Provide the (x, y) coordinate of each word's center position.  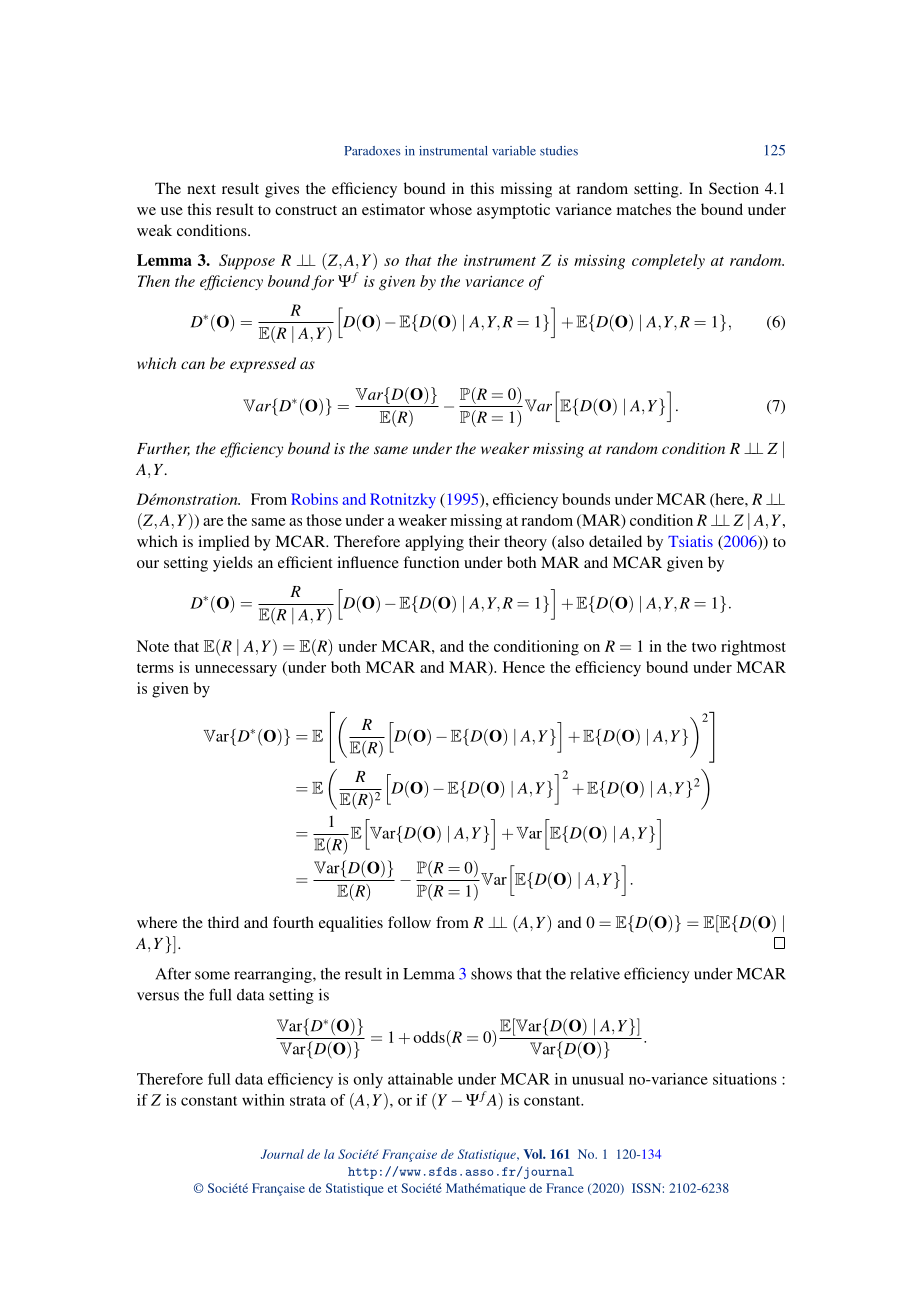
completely (668, 262)
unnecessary (236, 671)
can (193, 365)
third (223, 922)
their (484, 541)
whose (450, 209)
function (431, 562)
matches (644, 209)
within (263, 1100)
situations (745, 1079)
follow (409, 922)
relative (595, 973)
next (201, 189)
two (704, 647)
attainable (420, 1079)
